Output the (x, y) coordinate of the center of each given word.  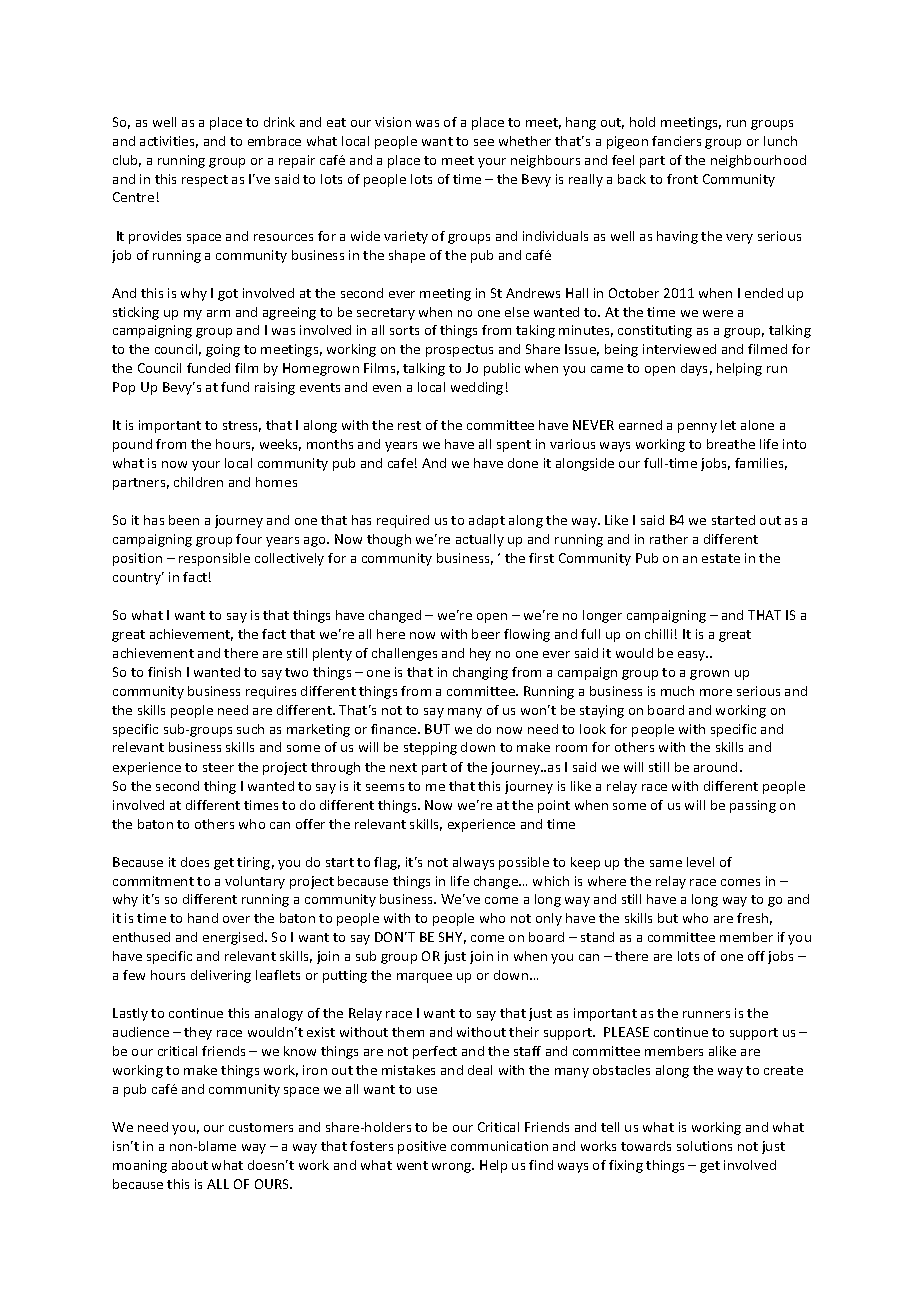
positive (422, 1147)
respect (205, 181)
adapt (487, 521)
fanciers (676, 141)
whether (525, 141)
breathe (731, 444)
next (403, 767)
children (198, 482)
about (190, 1165)
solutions (704, 1146)
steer (218, 767)
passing (753, 806)
